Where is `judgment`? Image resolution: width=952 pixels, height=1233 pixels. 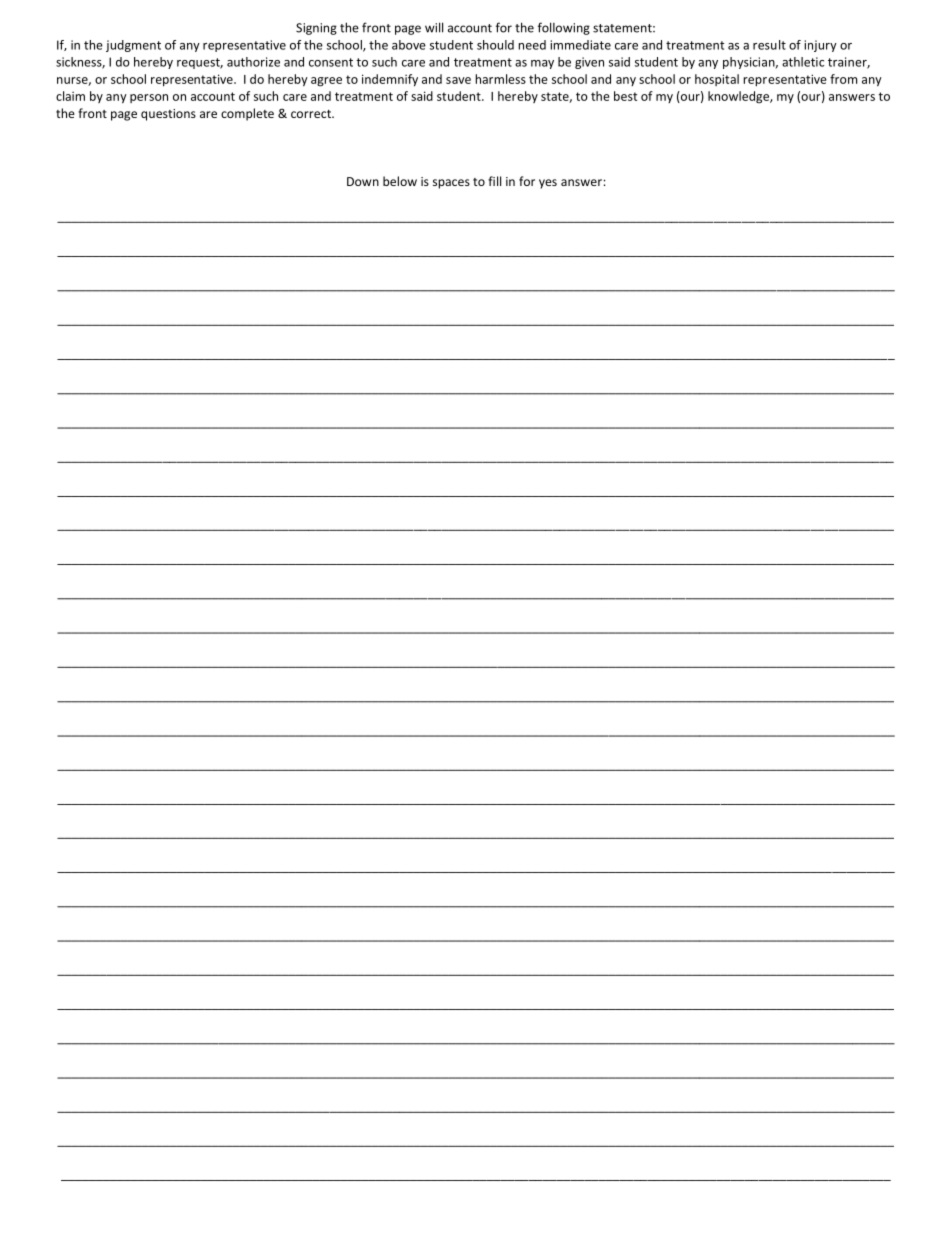 judgment is located at coordinates (133, 46).
